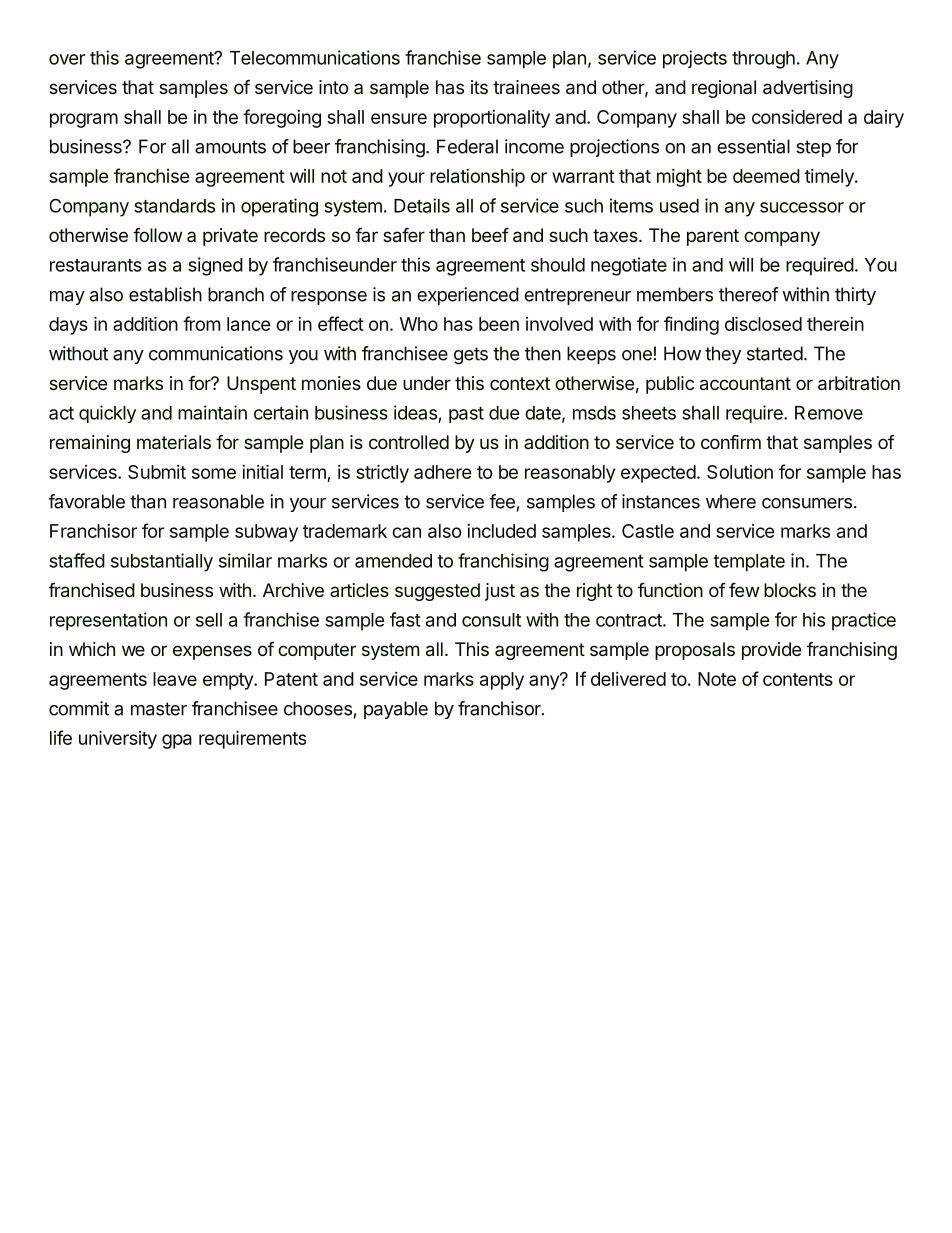 The height and width of the page is (1233, 952). Describe the element at coordinates (502, 501) in the page. I see `fee` at that location.
